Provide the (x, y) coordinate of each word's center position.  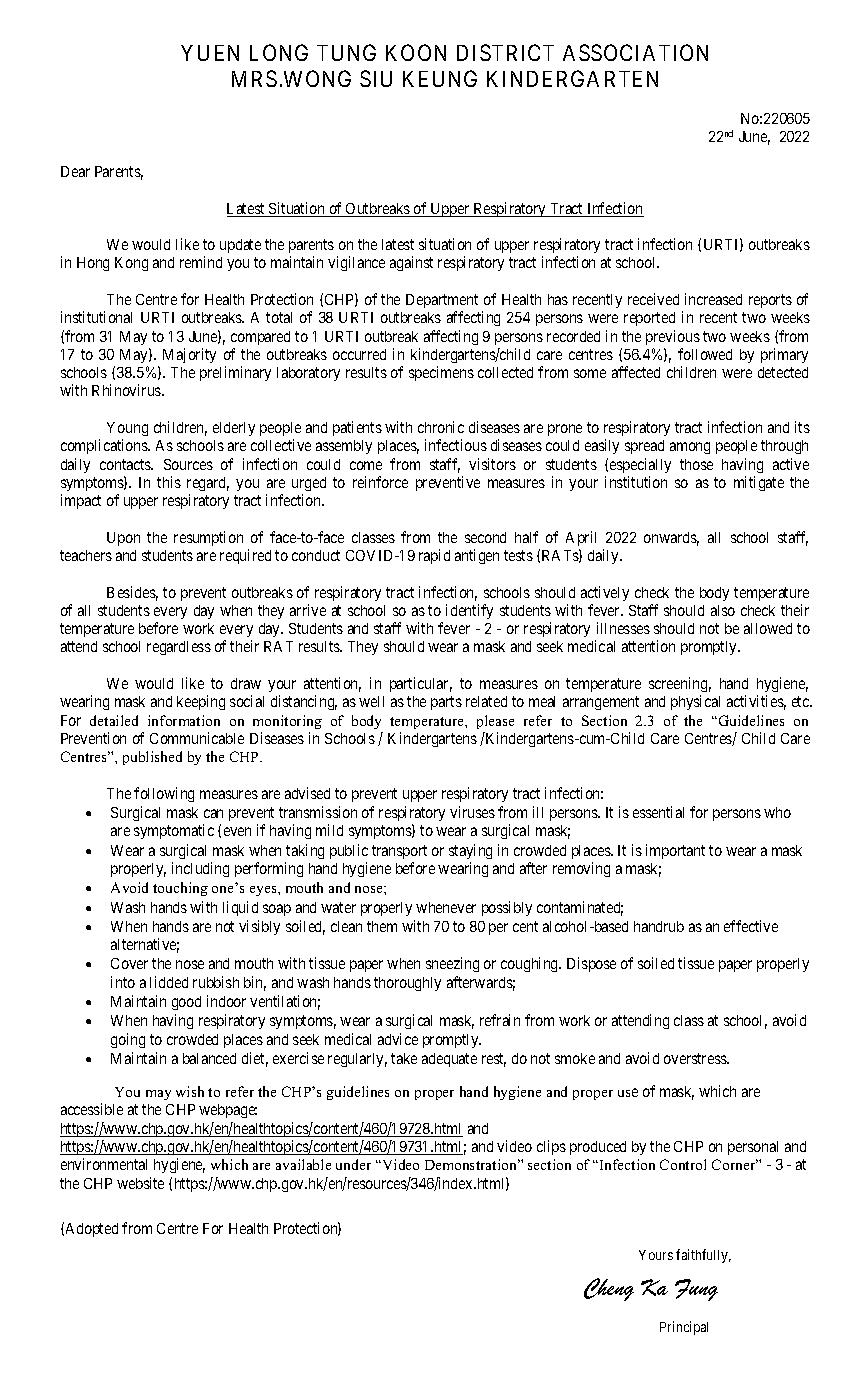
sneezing (452, 964)
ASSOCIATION (635, 52)
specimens (441, 373)
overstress (696, 1058)
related (486, 701)
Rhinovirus (127, 390)
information (184, 720)
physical (695, 702)
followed (705, 354)
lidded (169, 982)
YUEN (210, 53)
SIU (376, 78)
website (140, 1183)
